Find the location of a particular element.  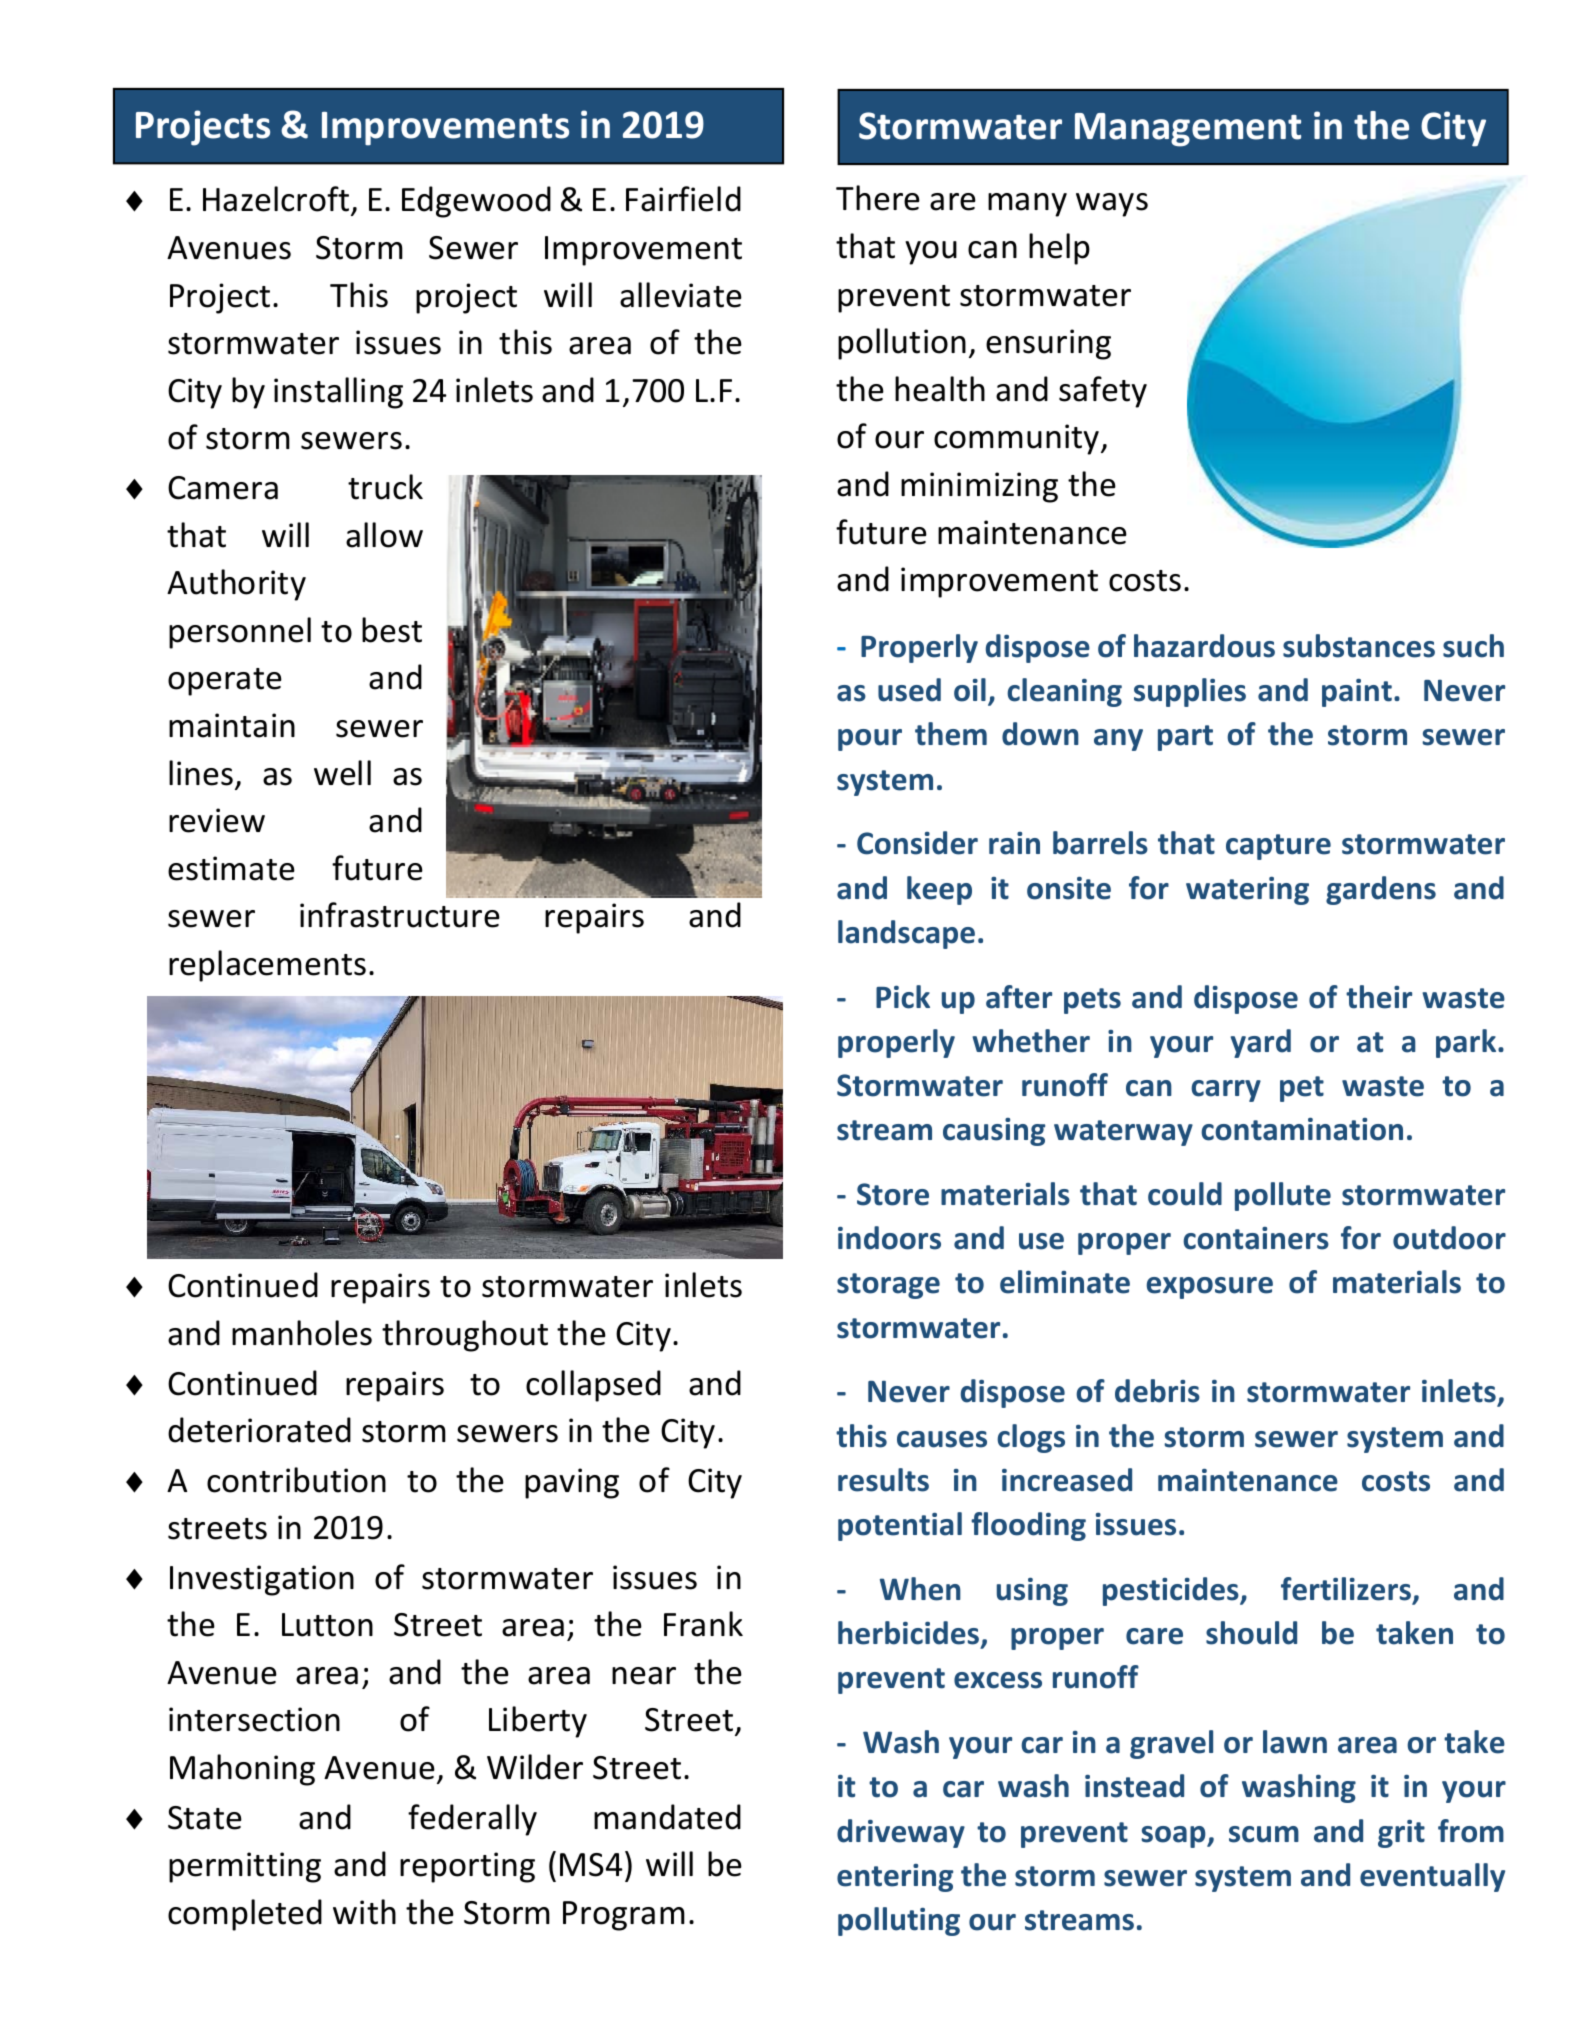

installing is located at coordinates (338, 393).
